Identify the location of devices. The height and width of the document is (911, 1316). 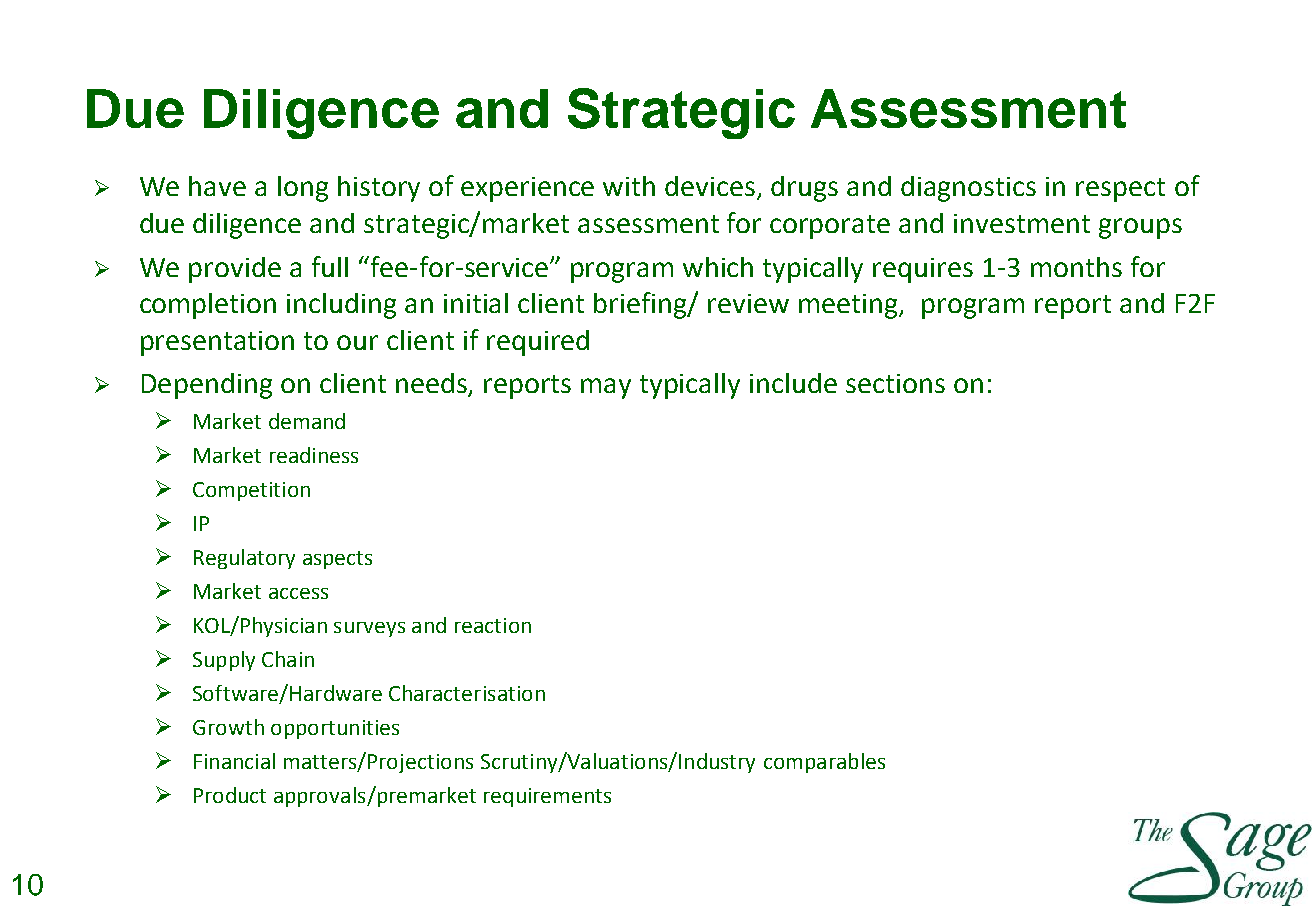
(711, 187).
